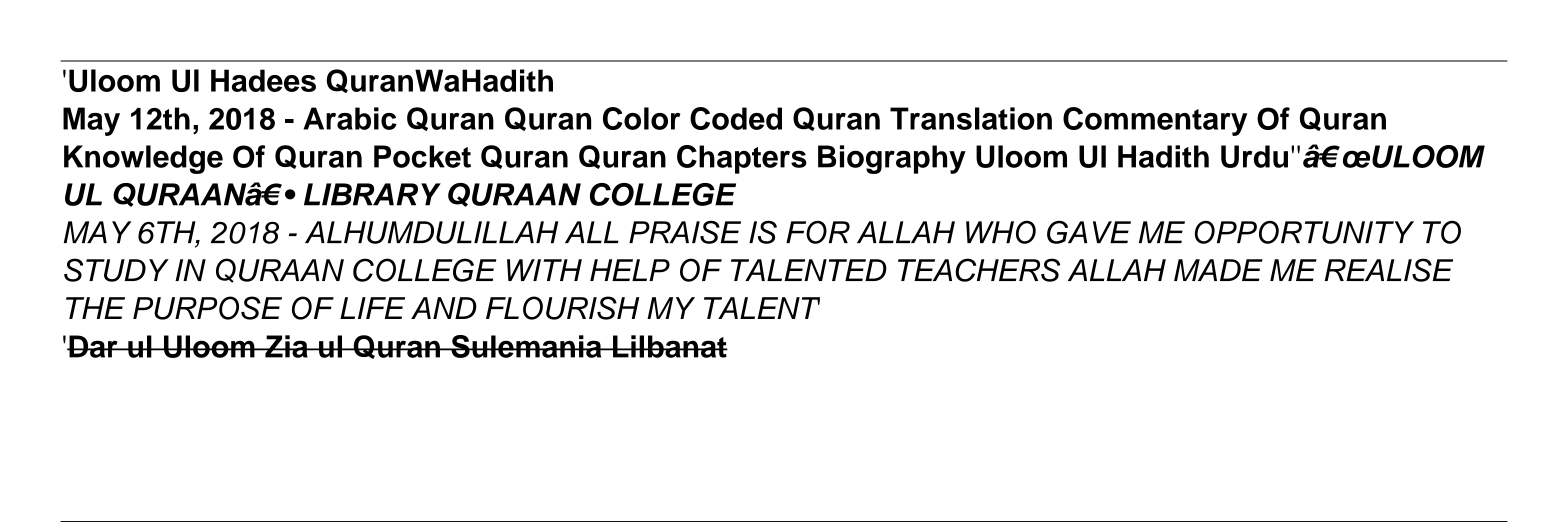 Image resolution: width=1568 pixels, height=522 pixels. Describe the element at coordinates (1218, 270) in the screenshot. I see `MADE` at that location.
